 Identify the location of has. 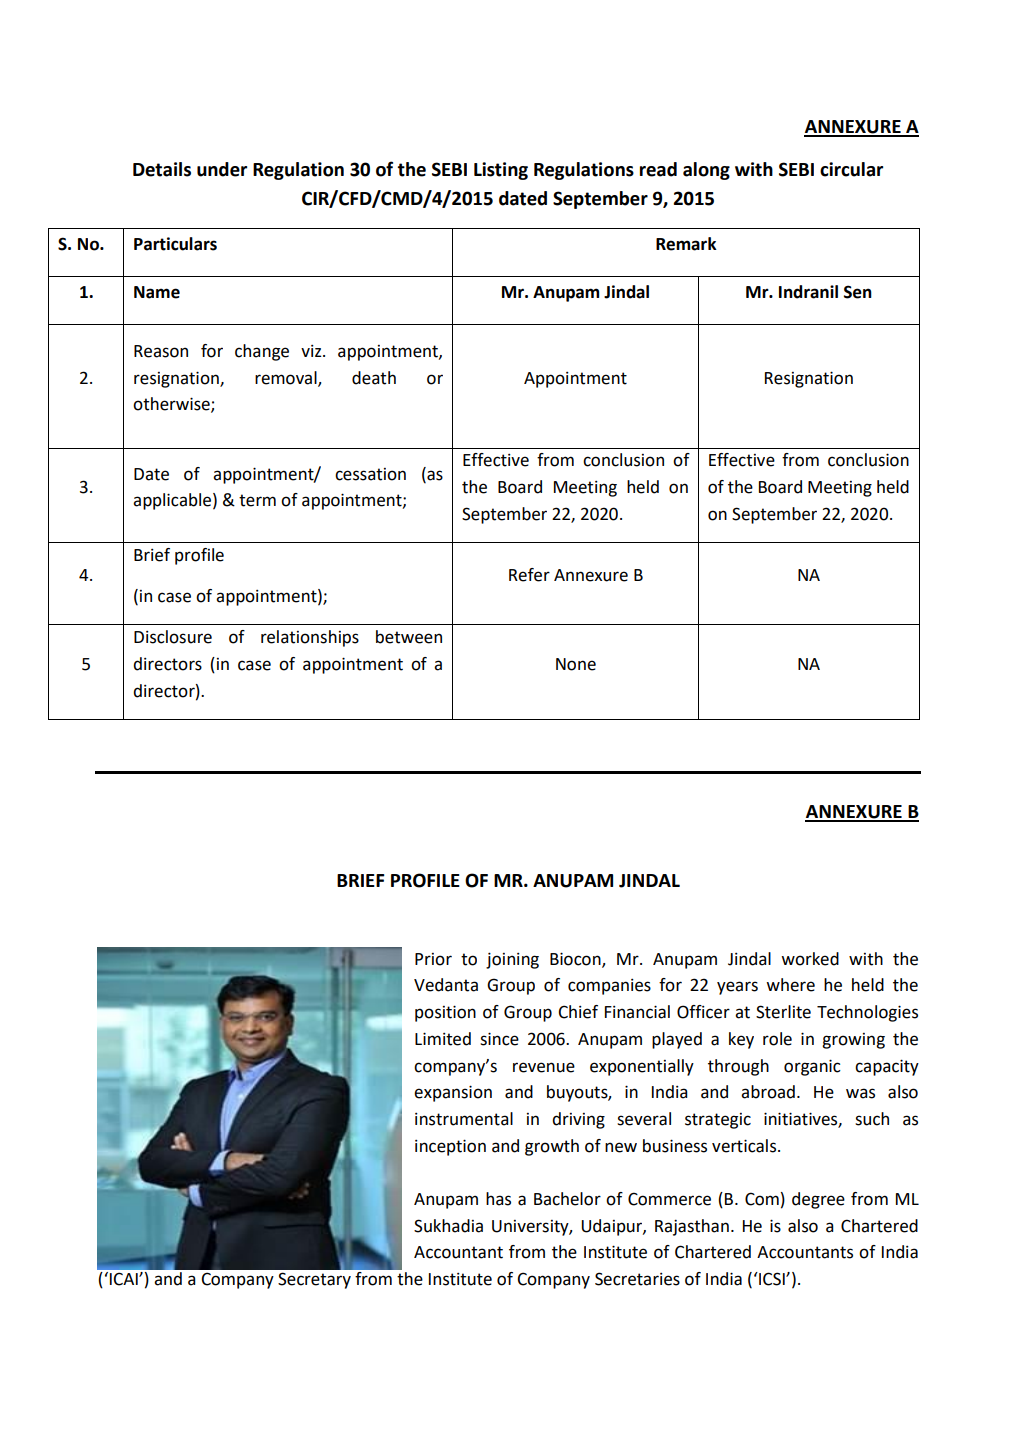
(498, 1199).
